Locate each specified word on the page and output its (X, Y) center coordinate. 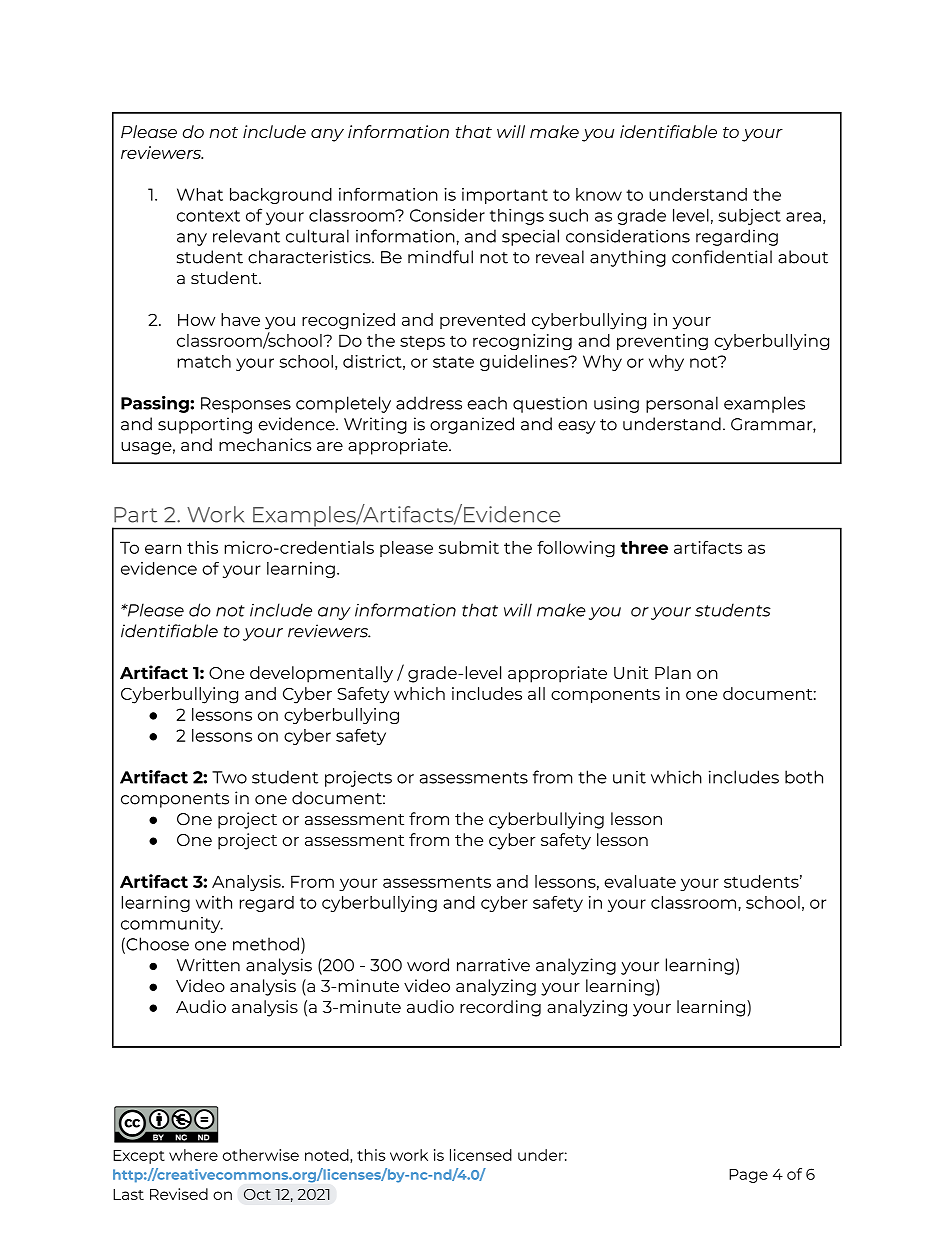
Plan (673, 672)
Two (229, 777)
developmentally (321, 674)
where (193, 1155)
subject (749, 217)
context (208, 216)
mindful (440, 257)
